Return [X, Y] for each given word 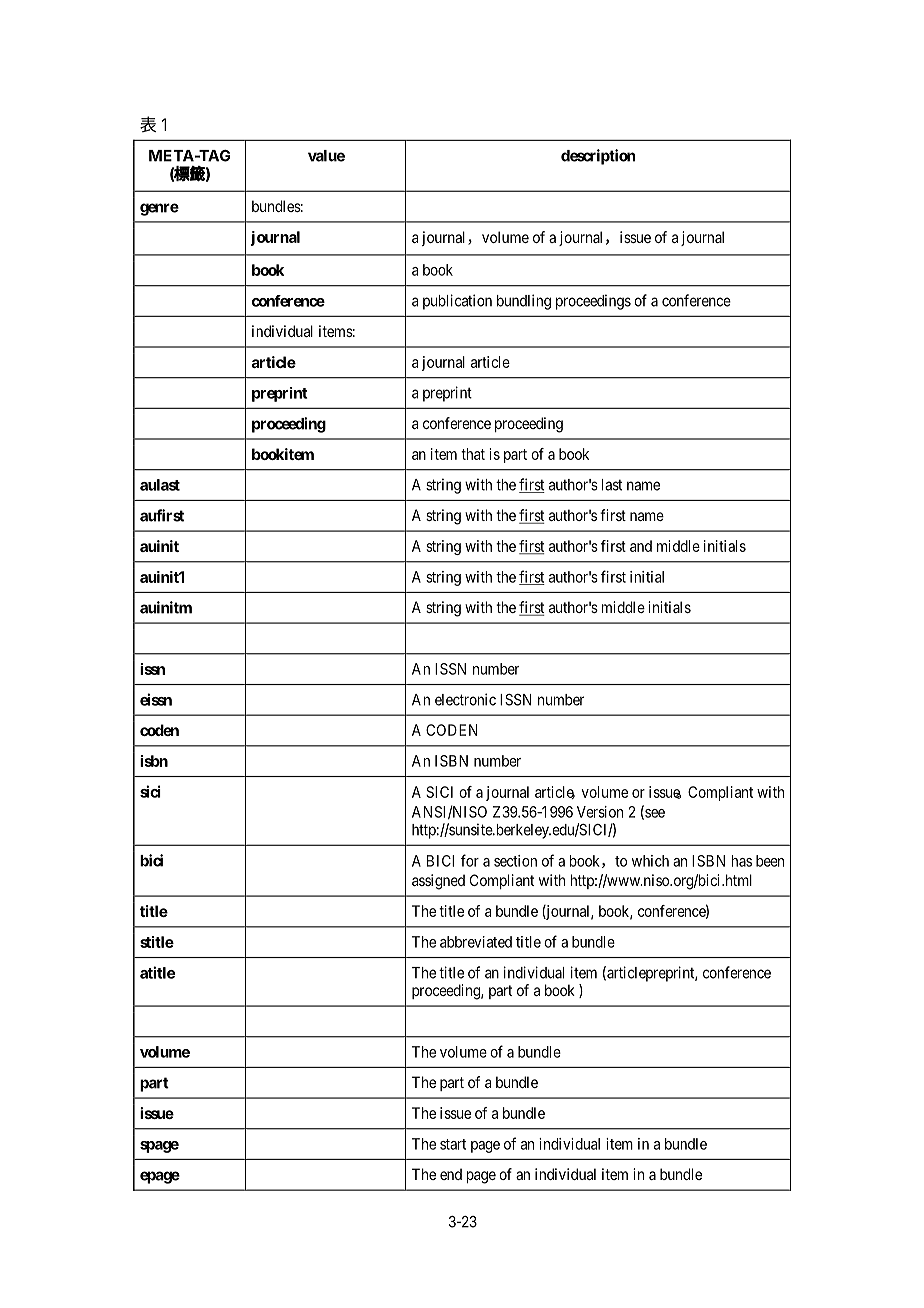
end [451, 1174]
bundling [524, 302]
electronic [465, 699]
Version [600, 812]
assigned [438, 882]
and [641, 546]
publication [457, 302]
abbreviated [476, 942]
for [470, 860]
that [473, 454]
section [515, 861]
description [598, 157]
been [770, 861]
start [453, 1144]
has [742, 861]
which [650, 861]
